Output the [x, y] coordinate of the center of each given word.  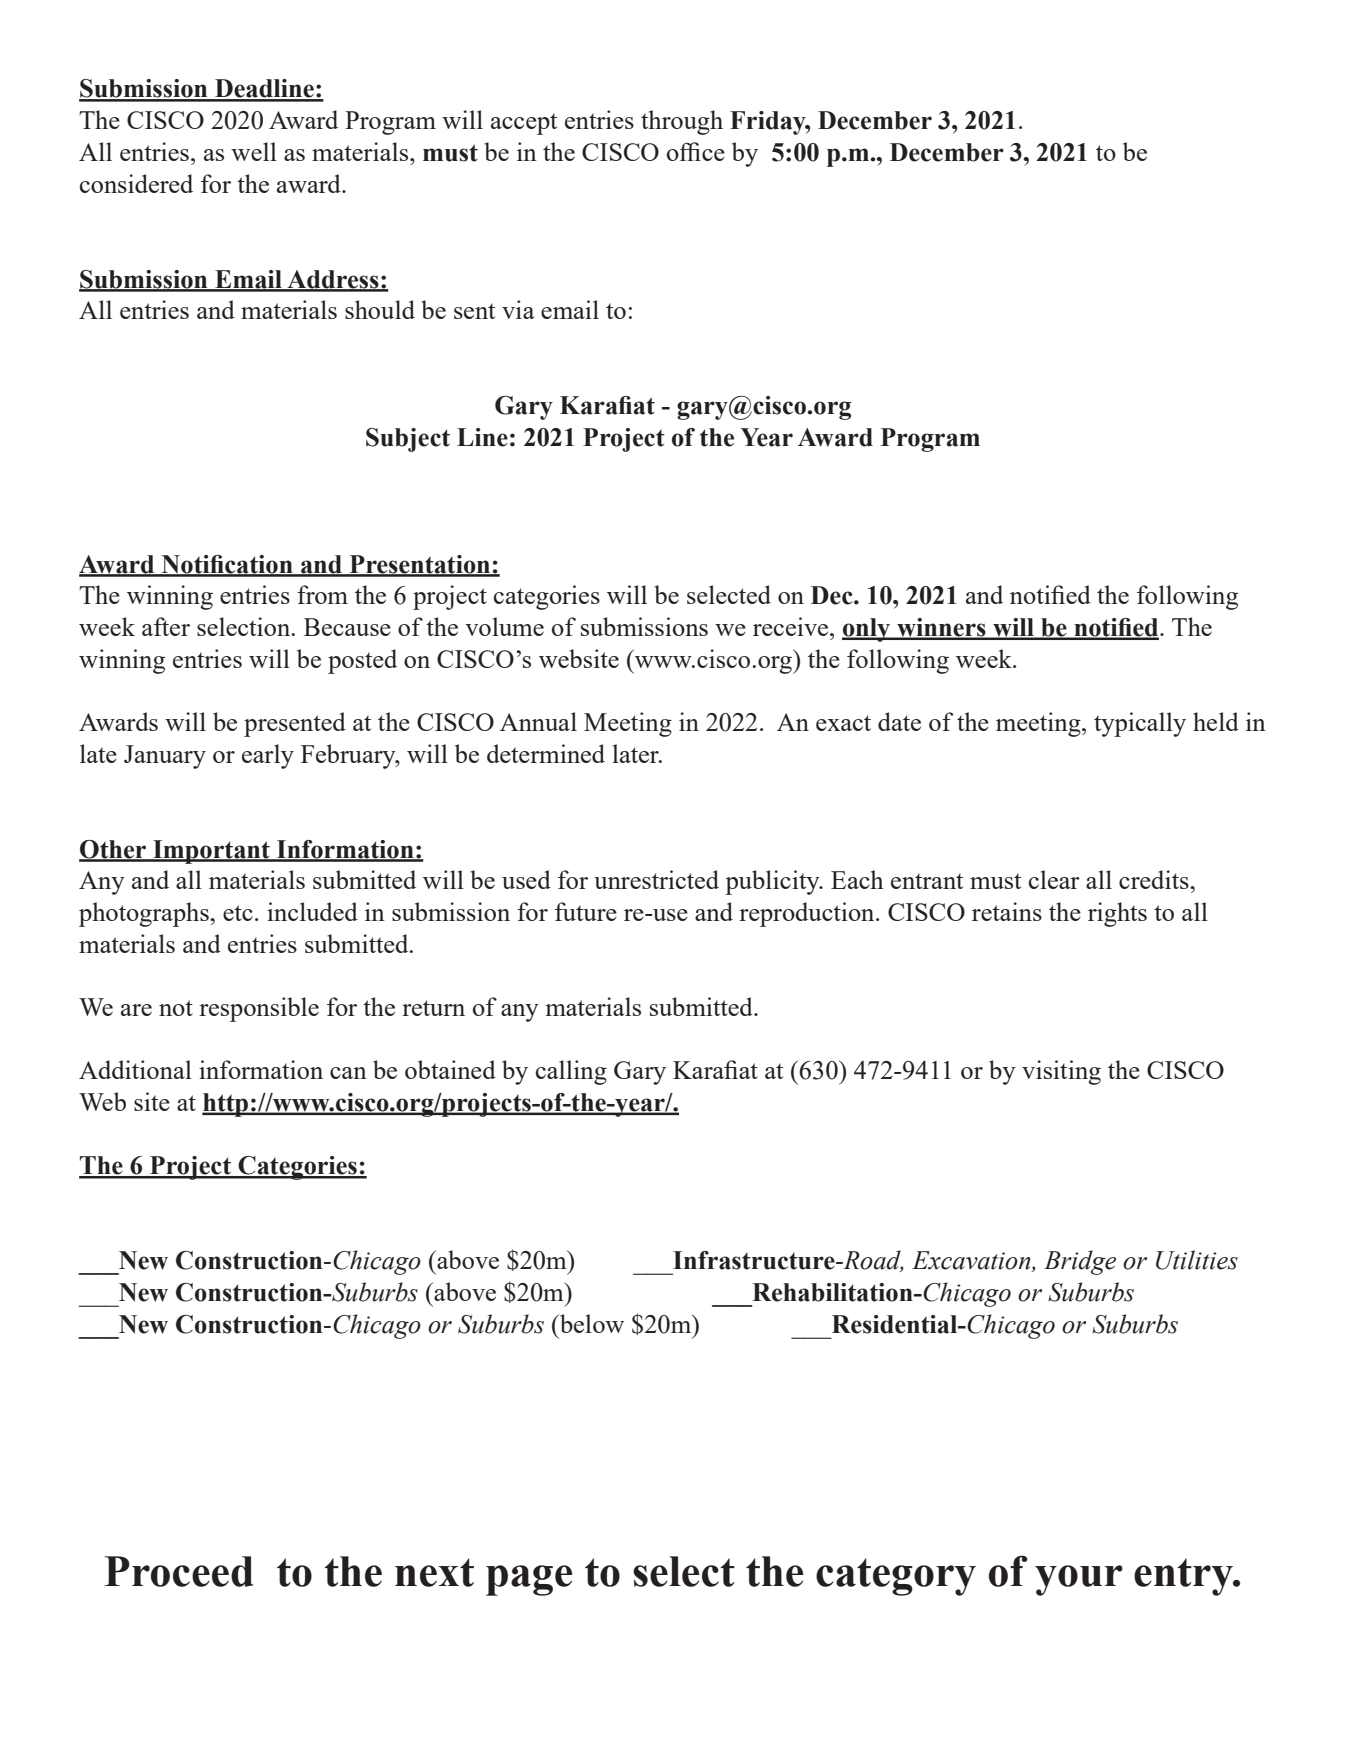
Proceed [179, 1571]
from [322, 594]
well [254, 151]
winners [941, 628]
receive [792, 626]
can [348, 1073]
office [696, 151]
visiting [1061, 1072]
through [682, 122]
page [529, 1580]
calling [571, 1072]
